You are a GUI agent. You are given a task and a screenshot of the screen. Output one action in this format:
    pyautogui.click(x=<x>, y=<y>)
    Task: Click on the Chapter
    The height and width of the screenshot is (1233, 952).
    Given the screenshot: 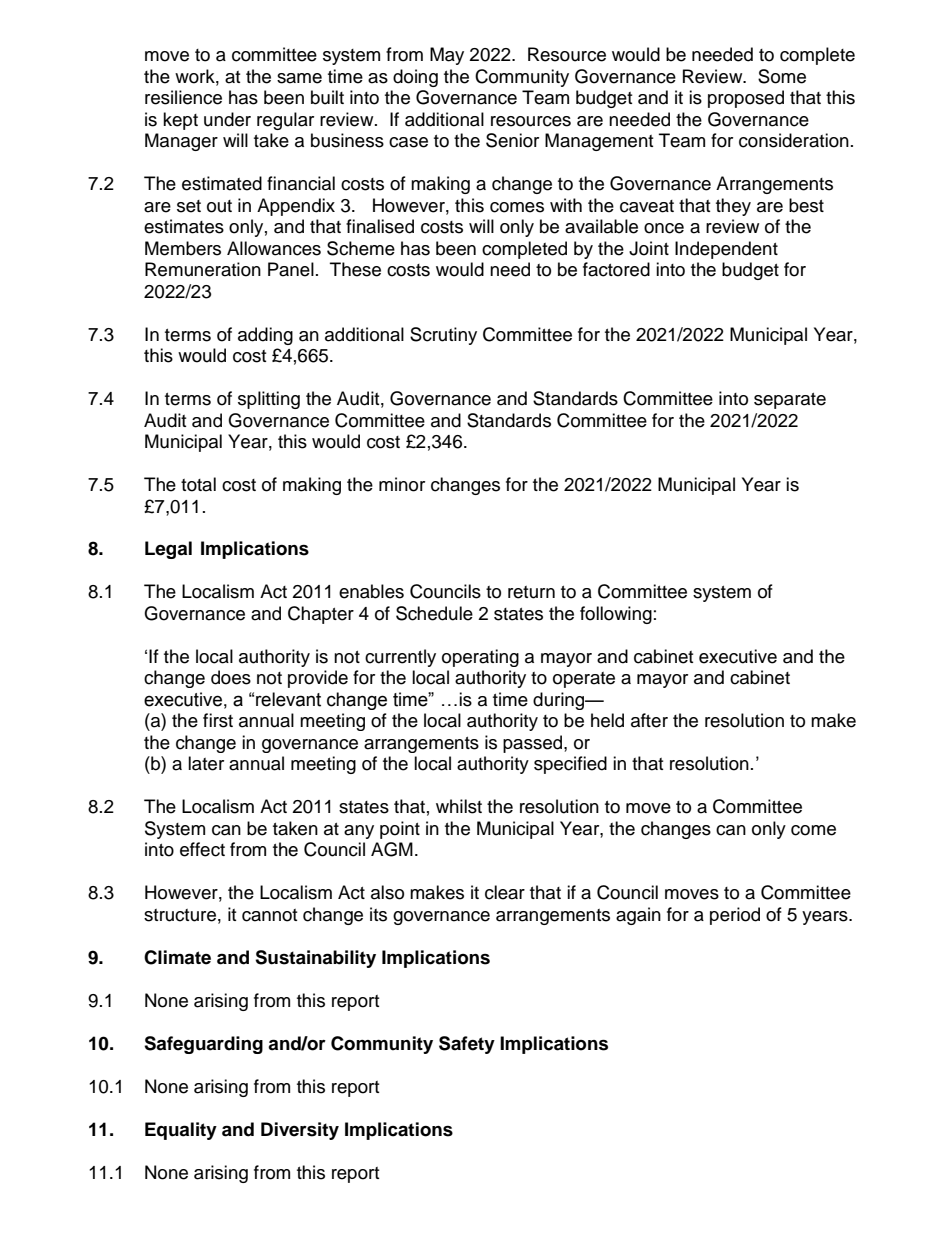 What is the action you would take?
    pyautogui.click(x=321, y=615)
